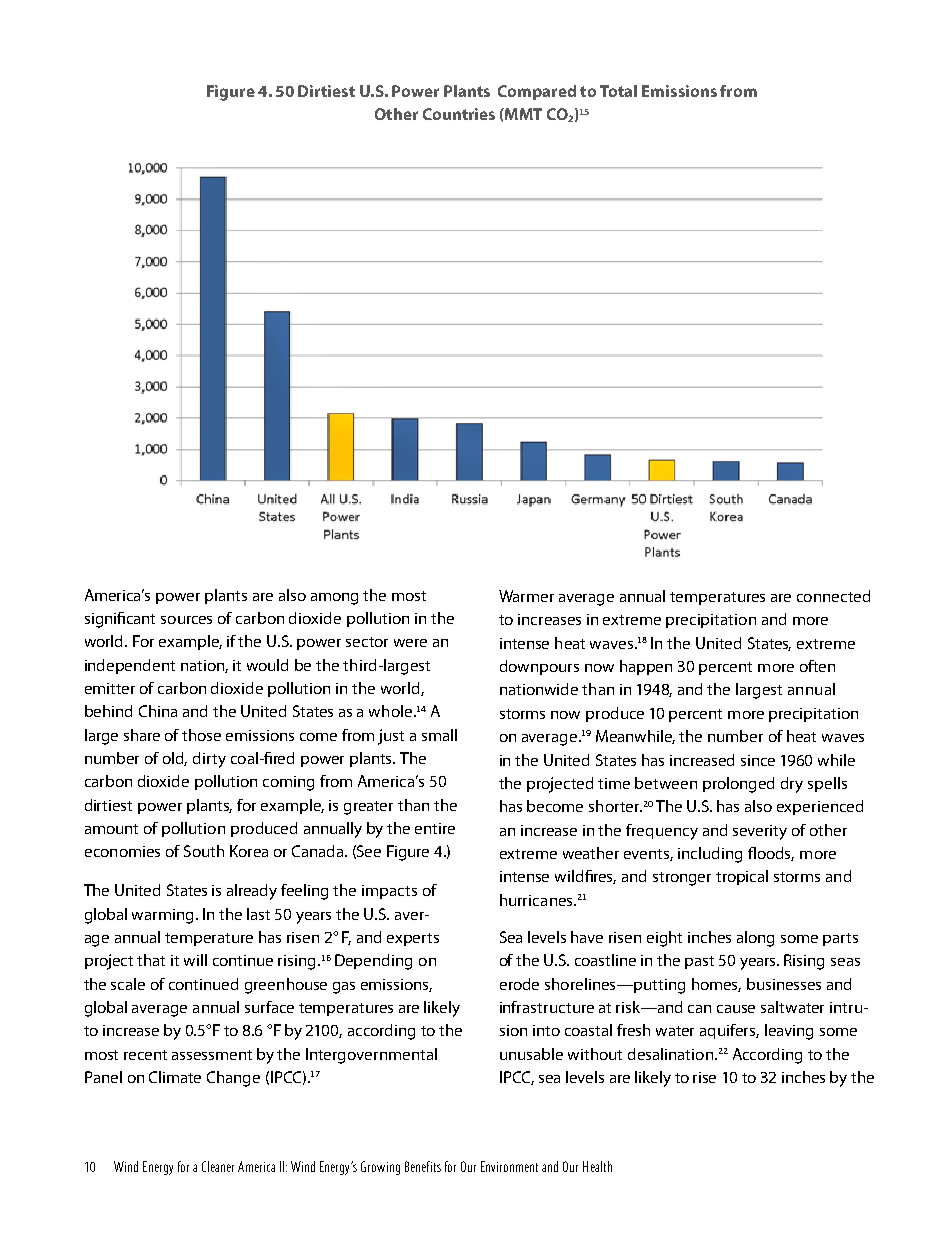  I want to click on MMT, so click(522, 114).
